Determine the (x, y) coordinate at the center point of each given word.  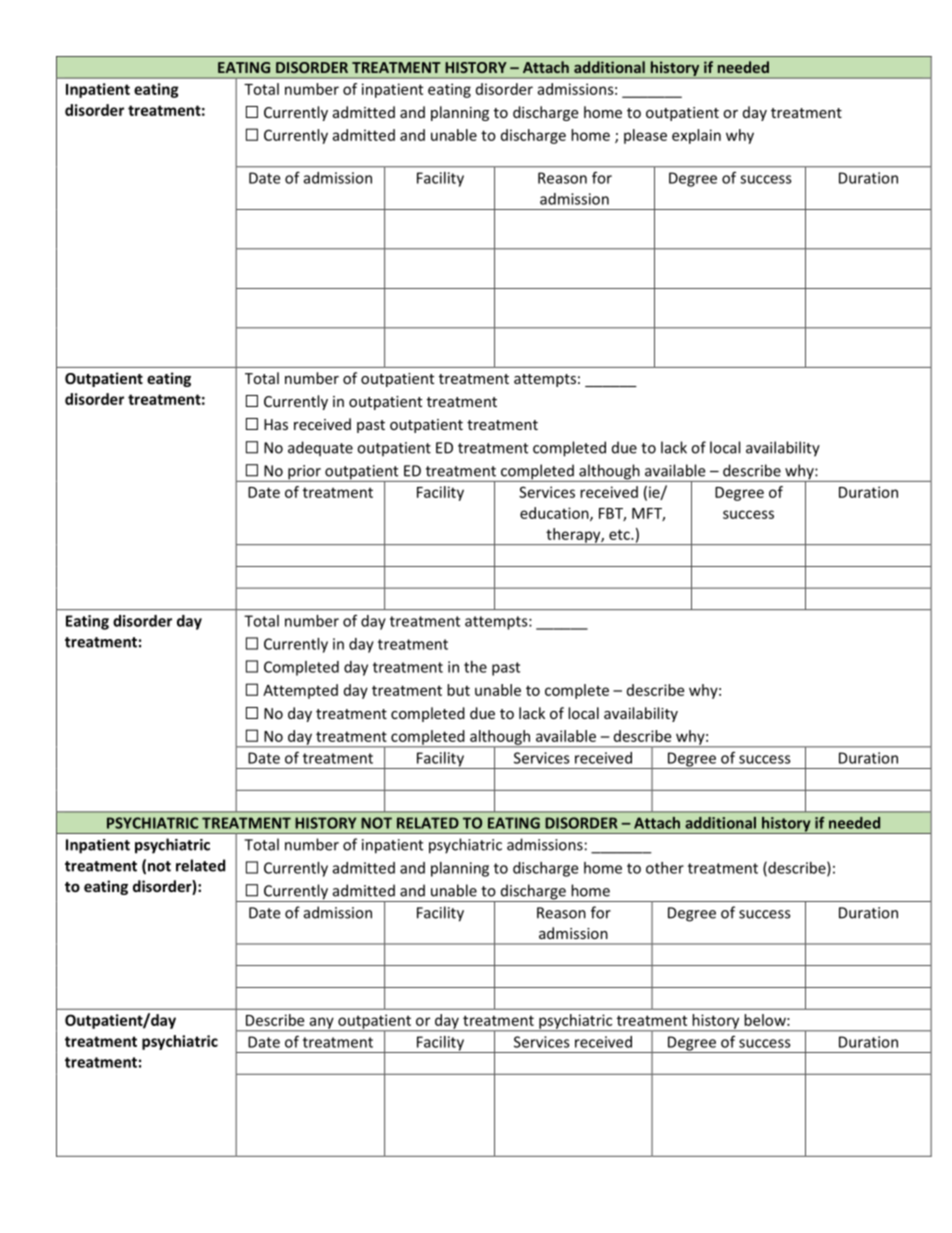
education (555, 514)
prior (304, 473)
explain (696, 136)
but (458, 690)
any (321, 1024)
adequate (320, 449)
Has (276, 424)
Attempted (300, 691)
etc (620, 534)
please (645, 136)
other (665, 868)
